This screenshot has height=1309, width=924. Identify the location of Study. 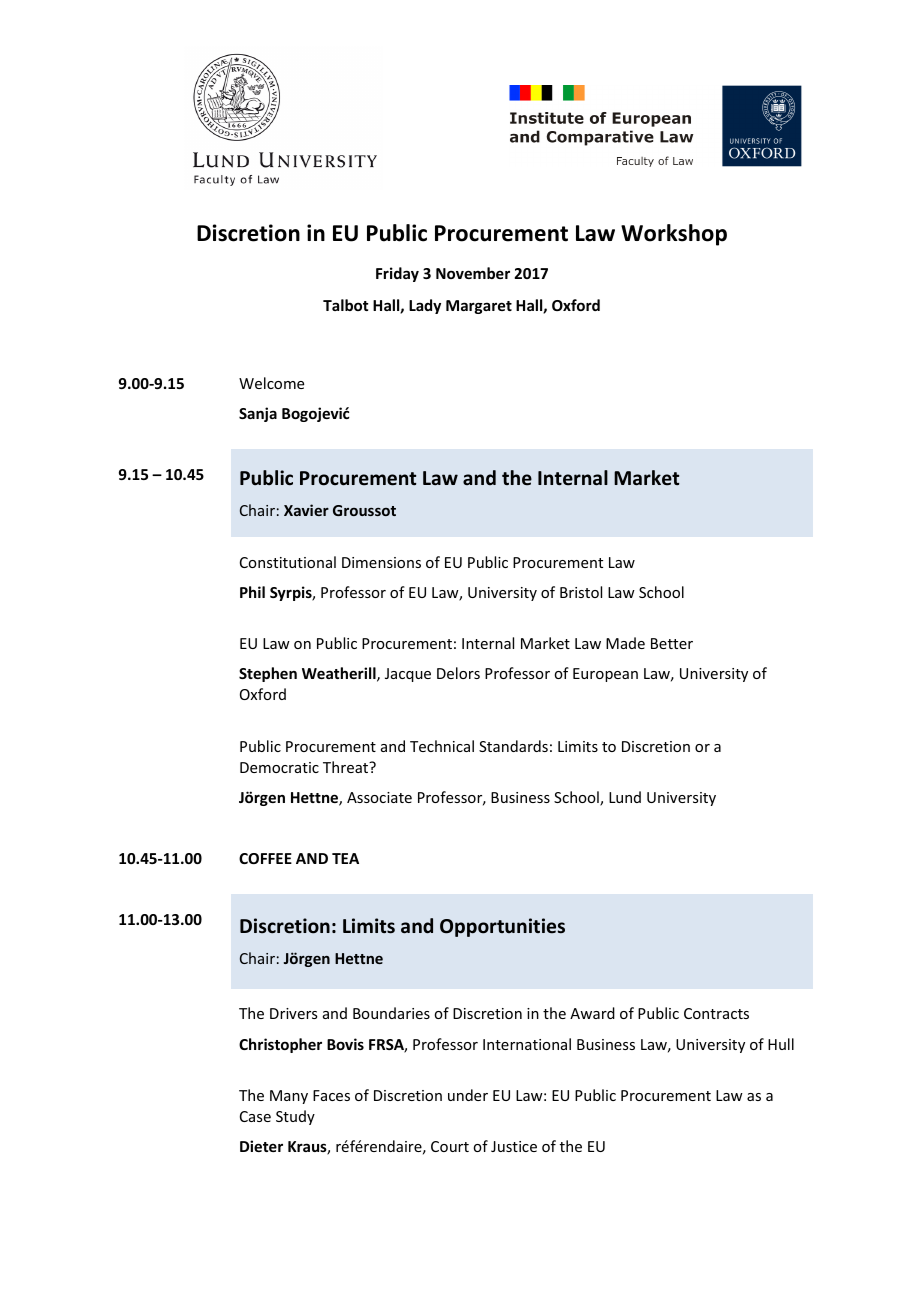
(295, 1117).
